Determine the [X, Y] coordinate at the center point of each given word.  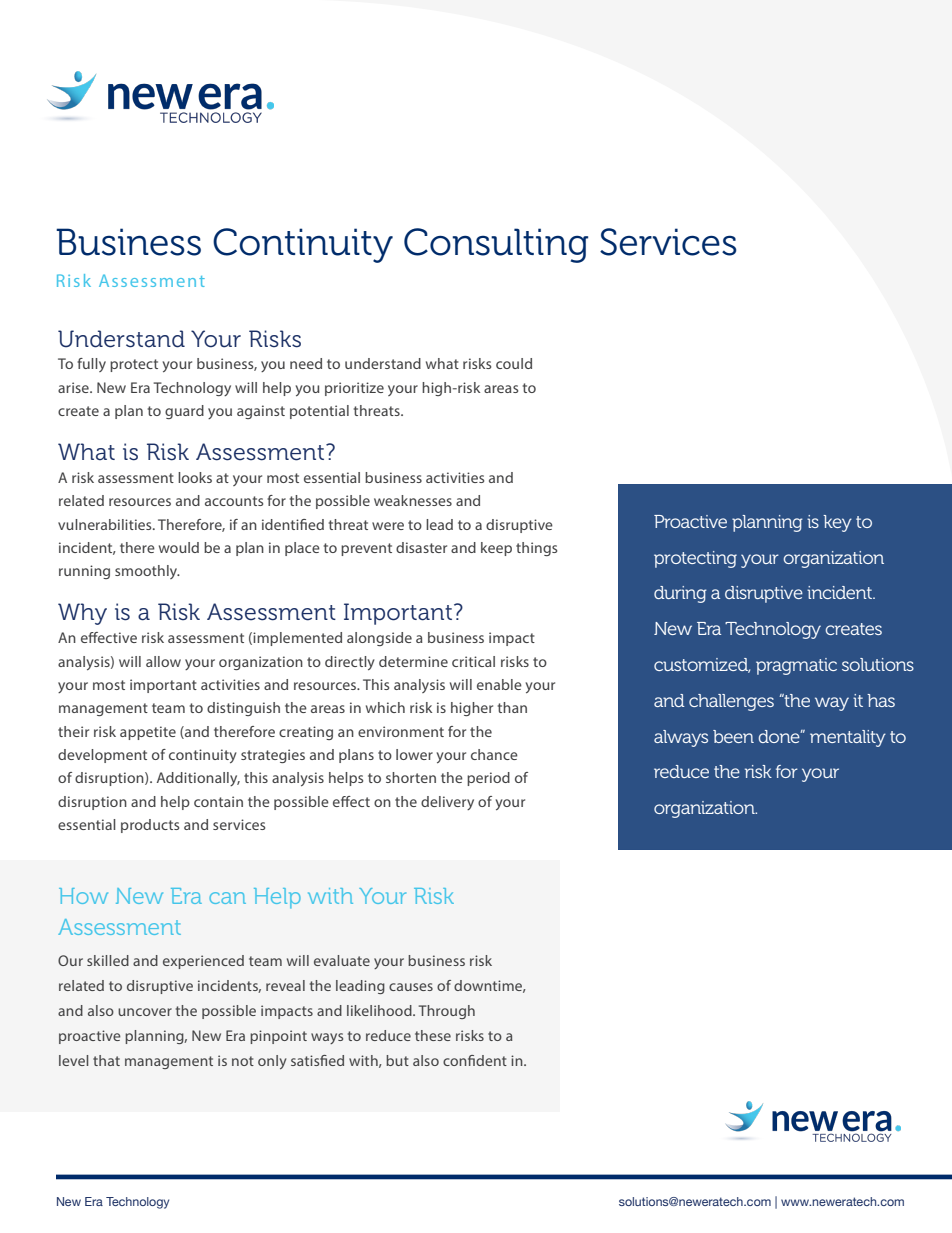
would [179, 547]
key [837, 523]
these [433, 1035]
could [514, 363]
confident [475, 1060]
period [488, 779]
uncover [145, 1012]
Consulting [496, 245]
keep [496, 549]
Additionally [198, 779]
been [733, 736]
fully [91, 365]
